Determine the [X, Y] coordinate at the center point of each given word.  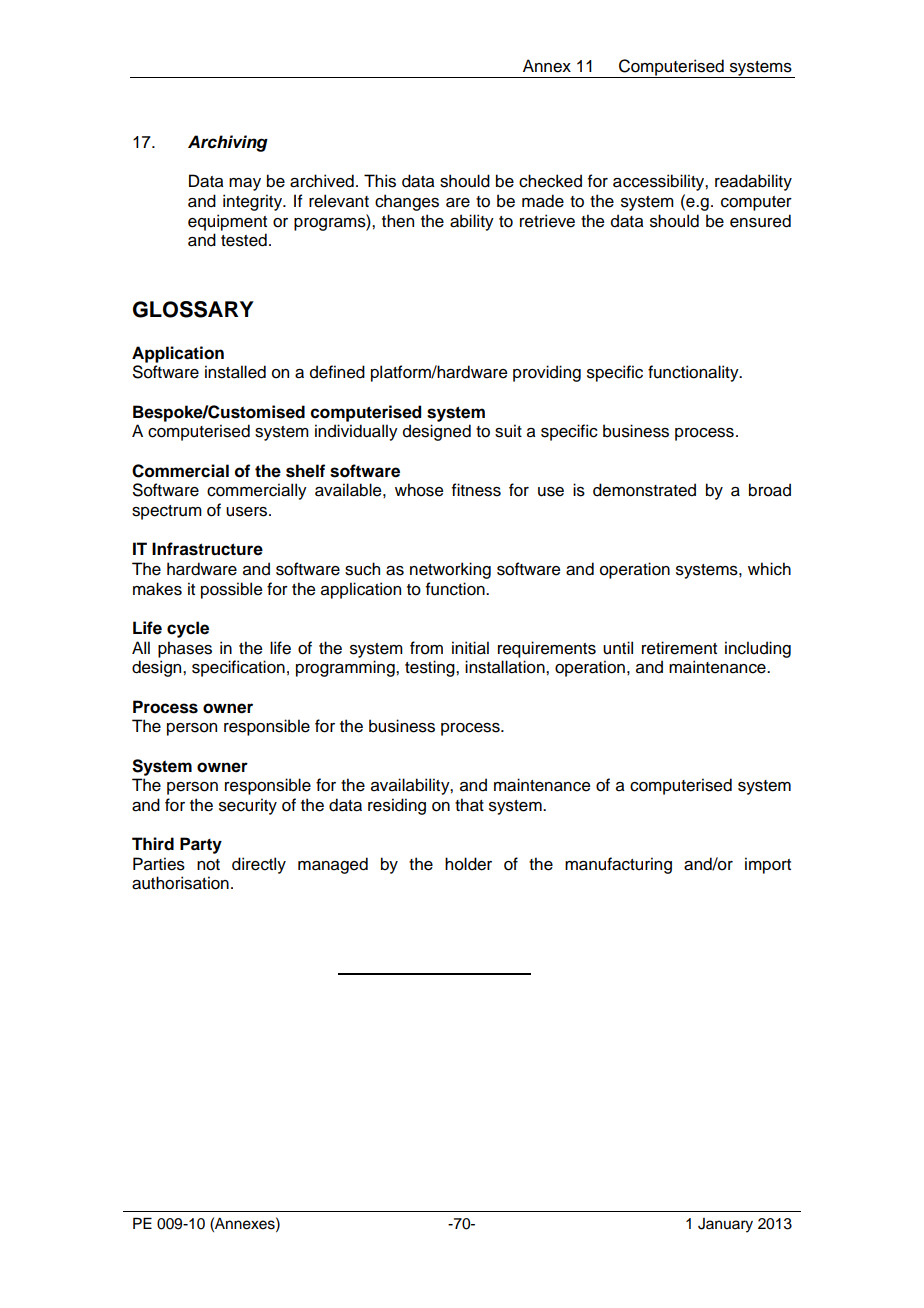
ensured [760, 221]
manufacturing [618, 865]
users [248, 512]
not [208, 865]
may [245, 184]
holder [468, 864]
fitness [476, 490]
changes [407, 202]
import [768, 865]
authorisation [180, 883]
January [725, 1225]
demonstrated [644, 490]
